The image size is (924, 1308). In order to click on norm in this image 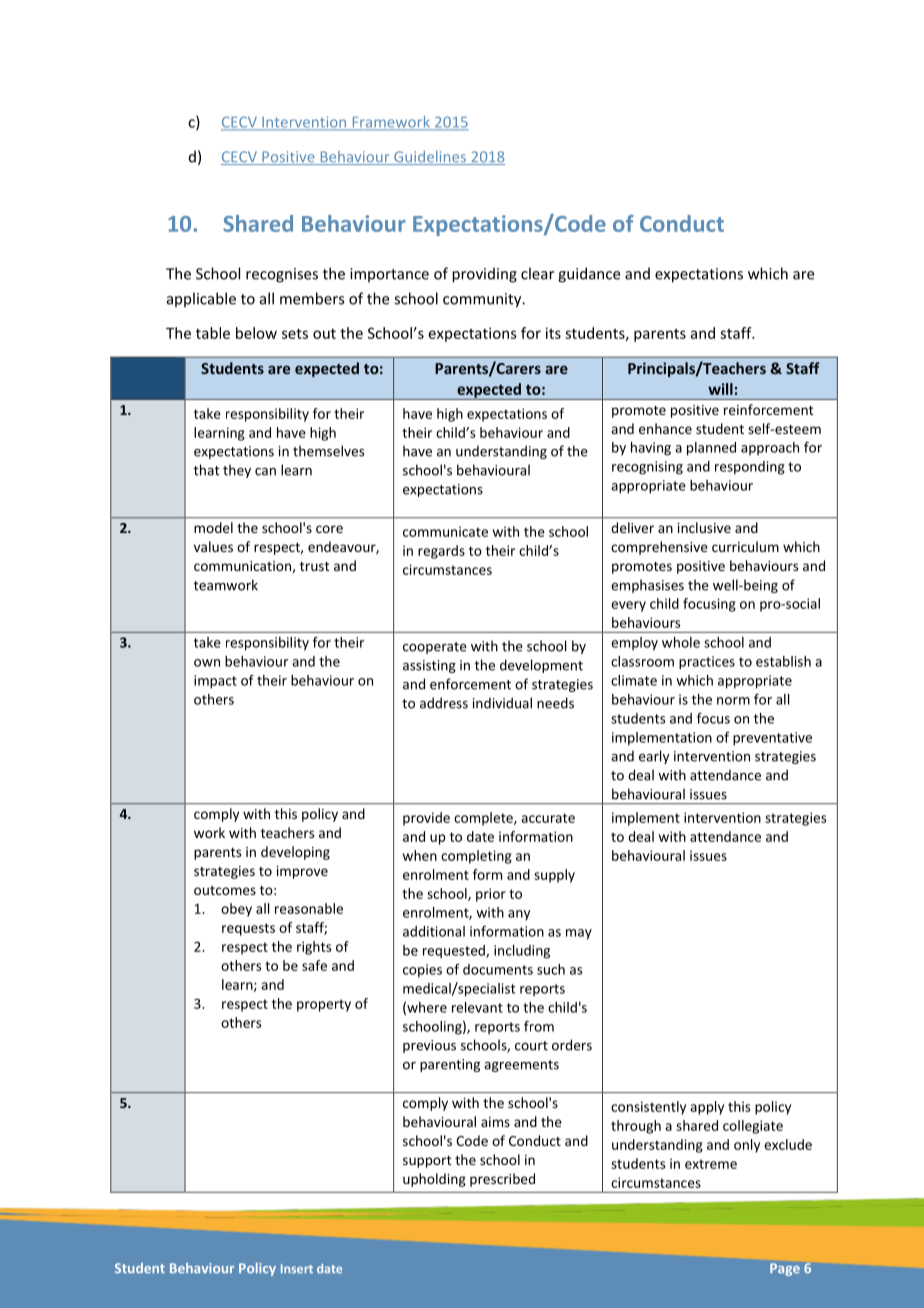, I will do `click(733, 701)`.
